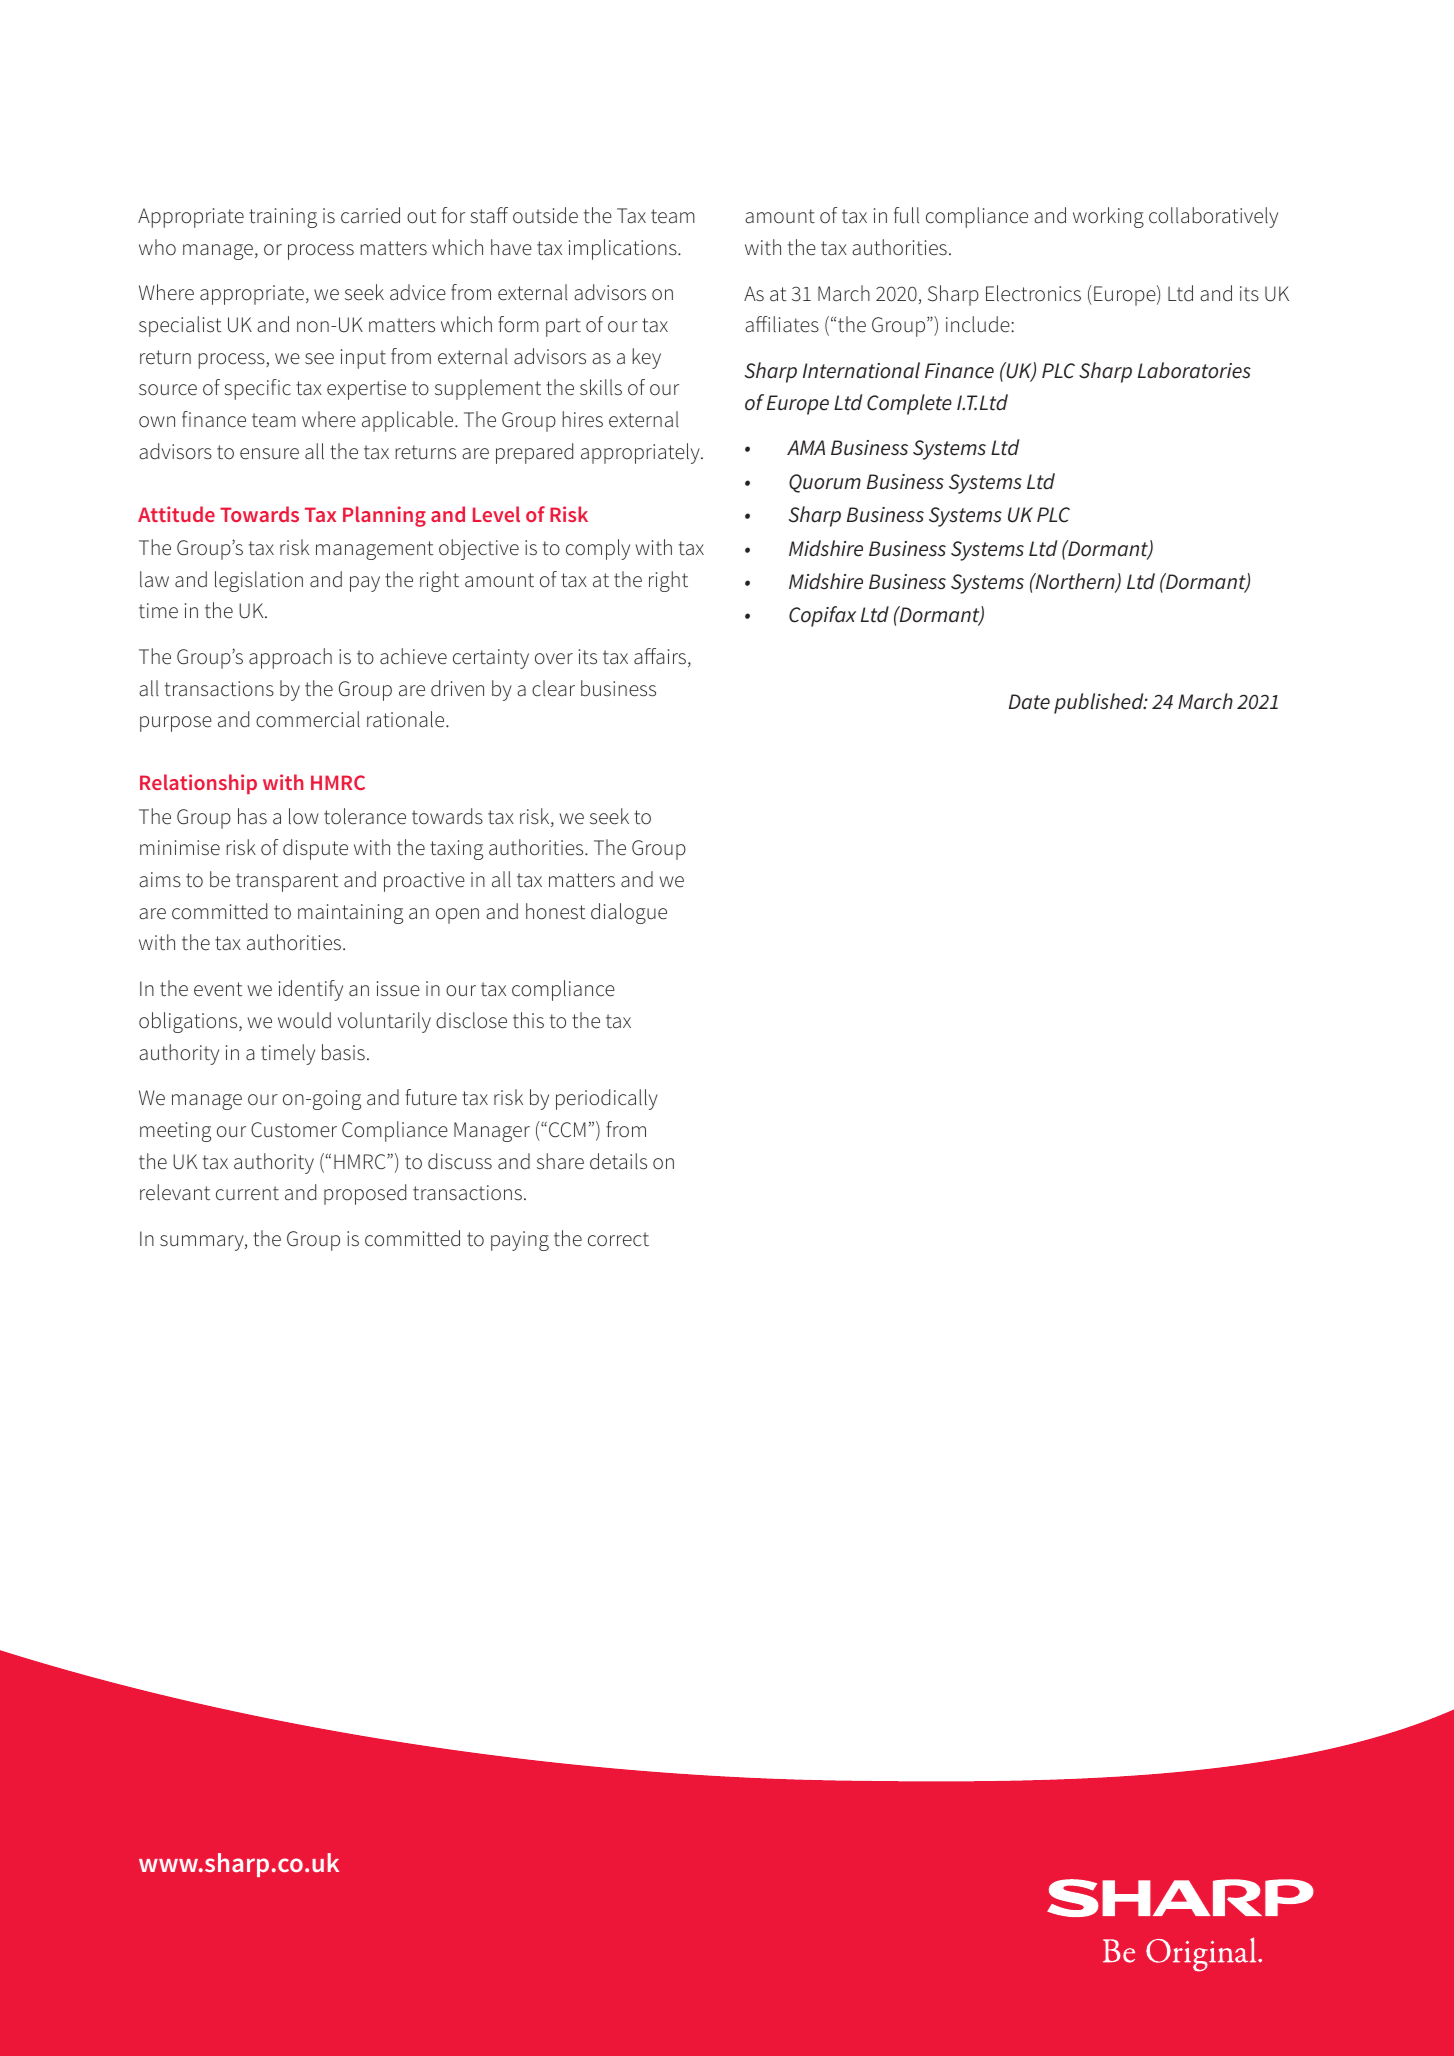 The image size is (1454, 2056). I want to click on training, so click(283, 218).
